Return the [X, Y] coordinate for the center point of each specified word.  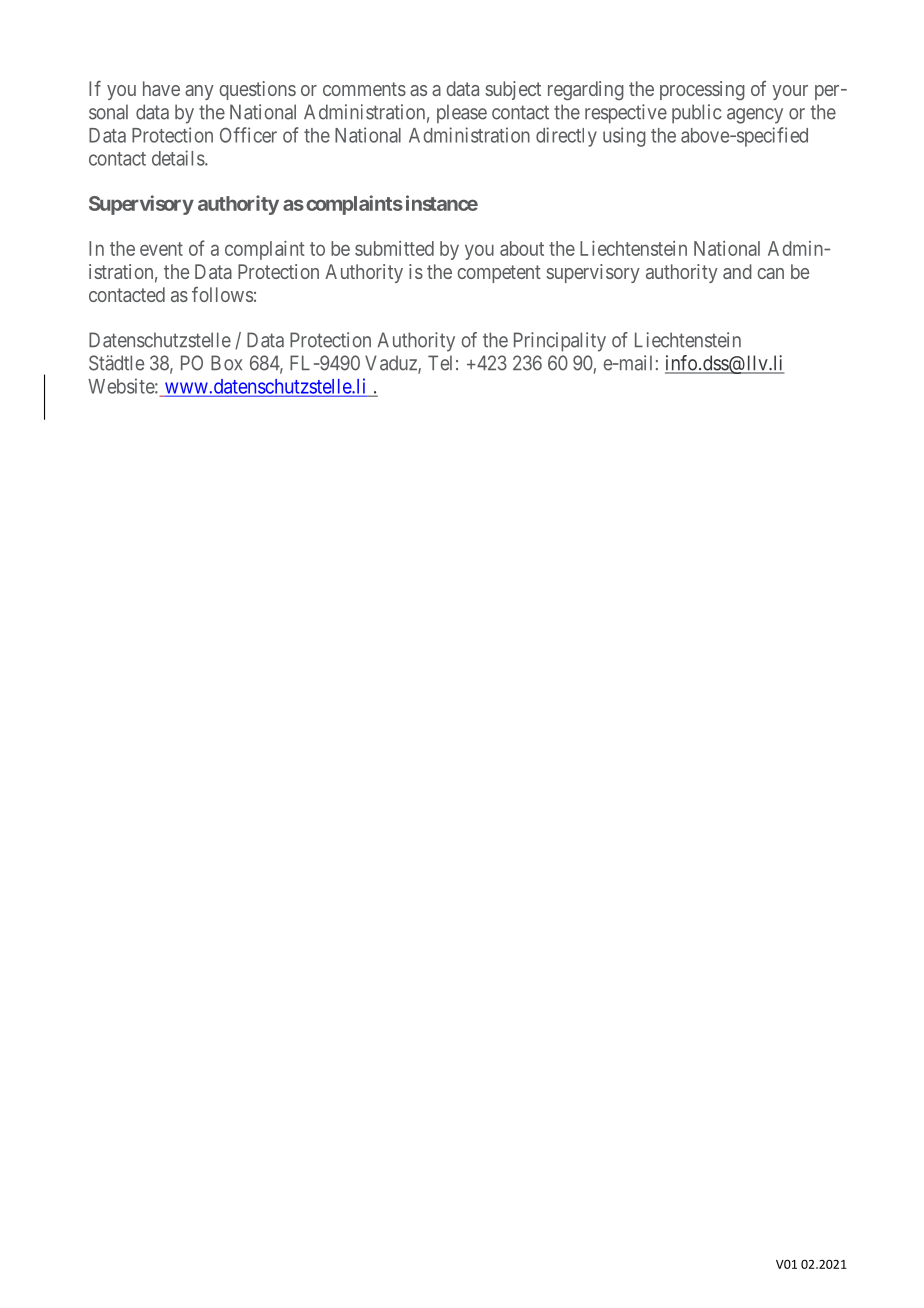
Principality [560, 342]
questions [257, 90]
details [178, 158]
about [522, 248]
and [737, 271]
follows [222, 294]
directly [566, 137]
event [161, 249]
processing [702, 90]
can [770, 273]
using [624, 137]
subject [513, 90]
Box [226, 363]
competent [499, 274]
